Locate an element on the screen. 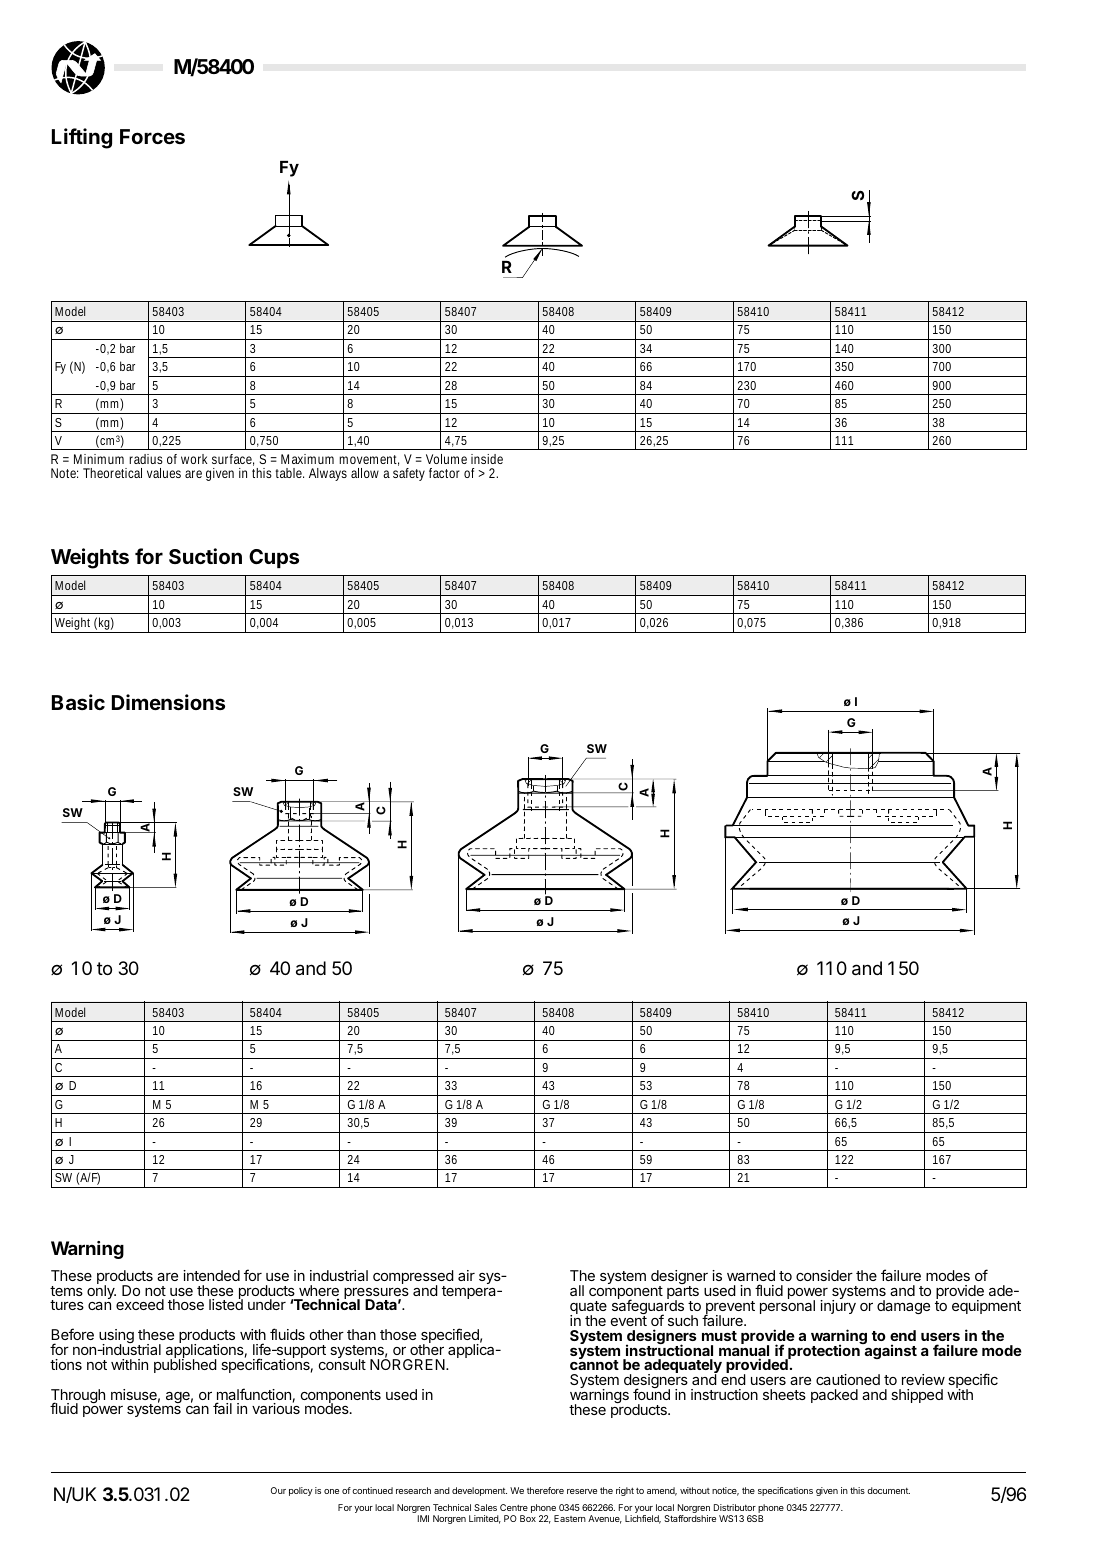 Image resolution: width=1105 pixels, height=1564 pixels. consider is located at coordinates (824, 1275).
